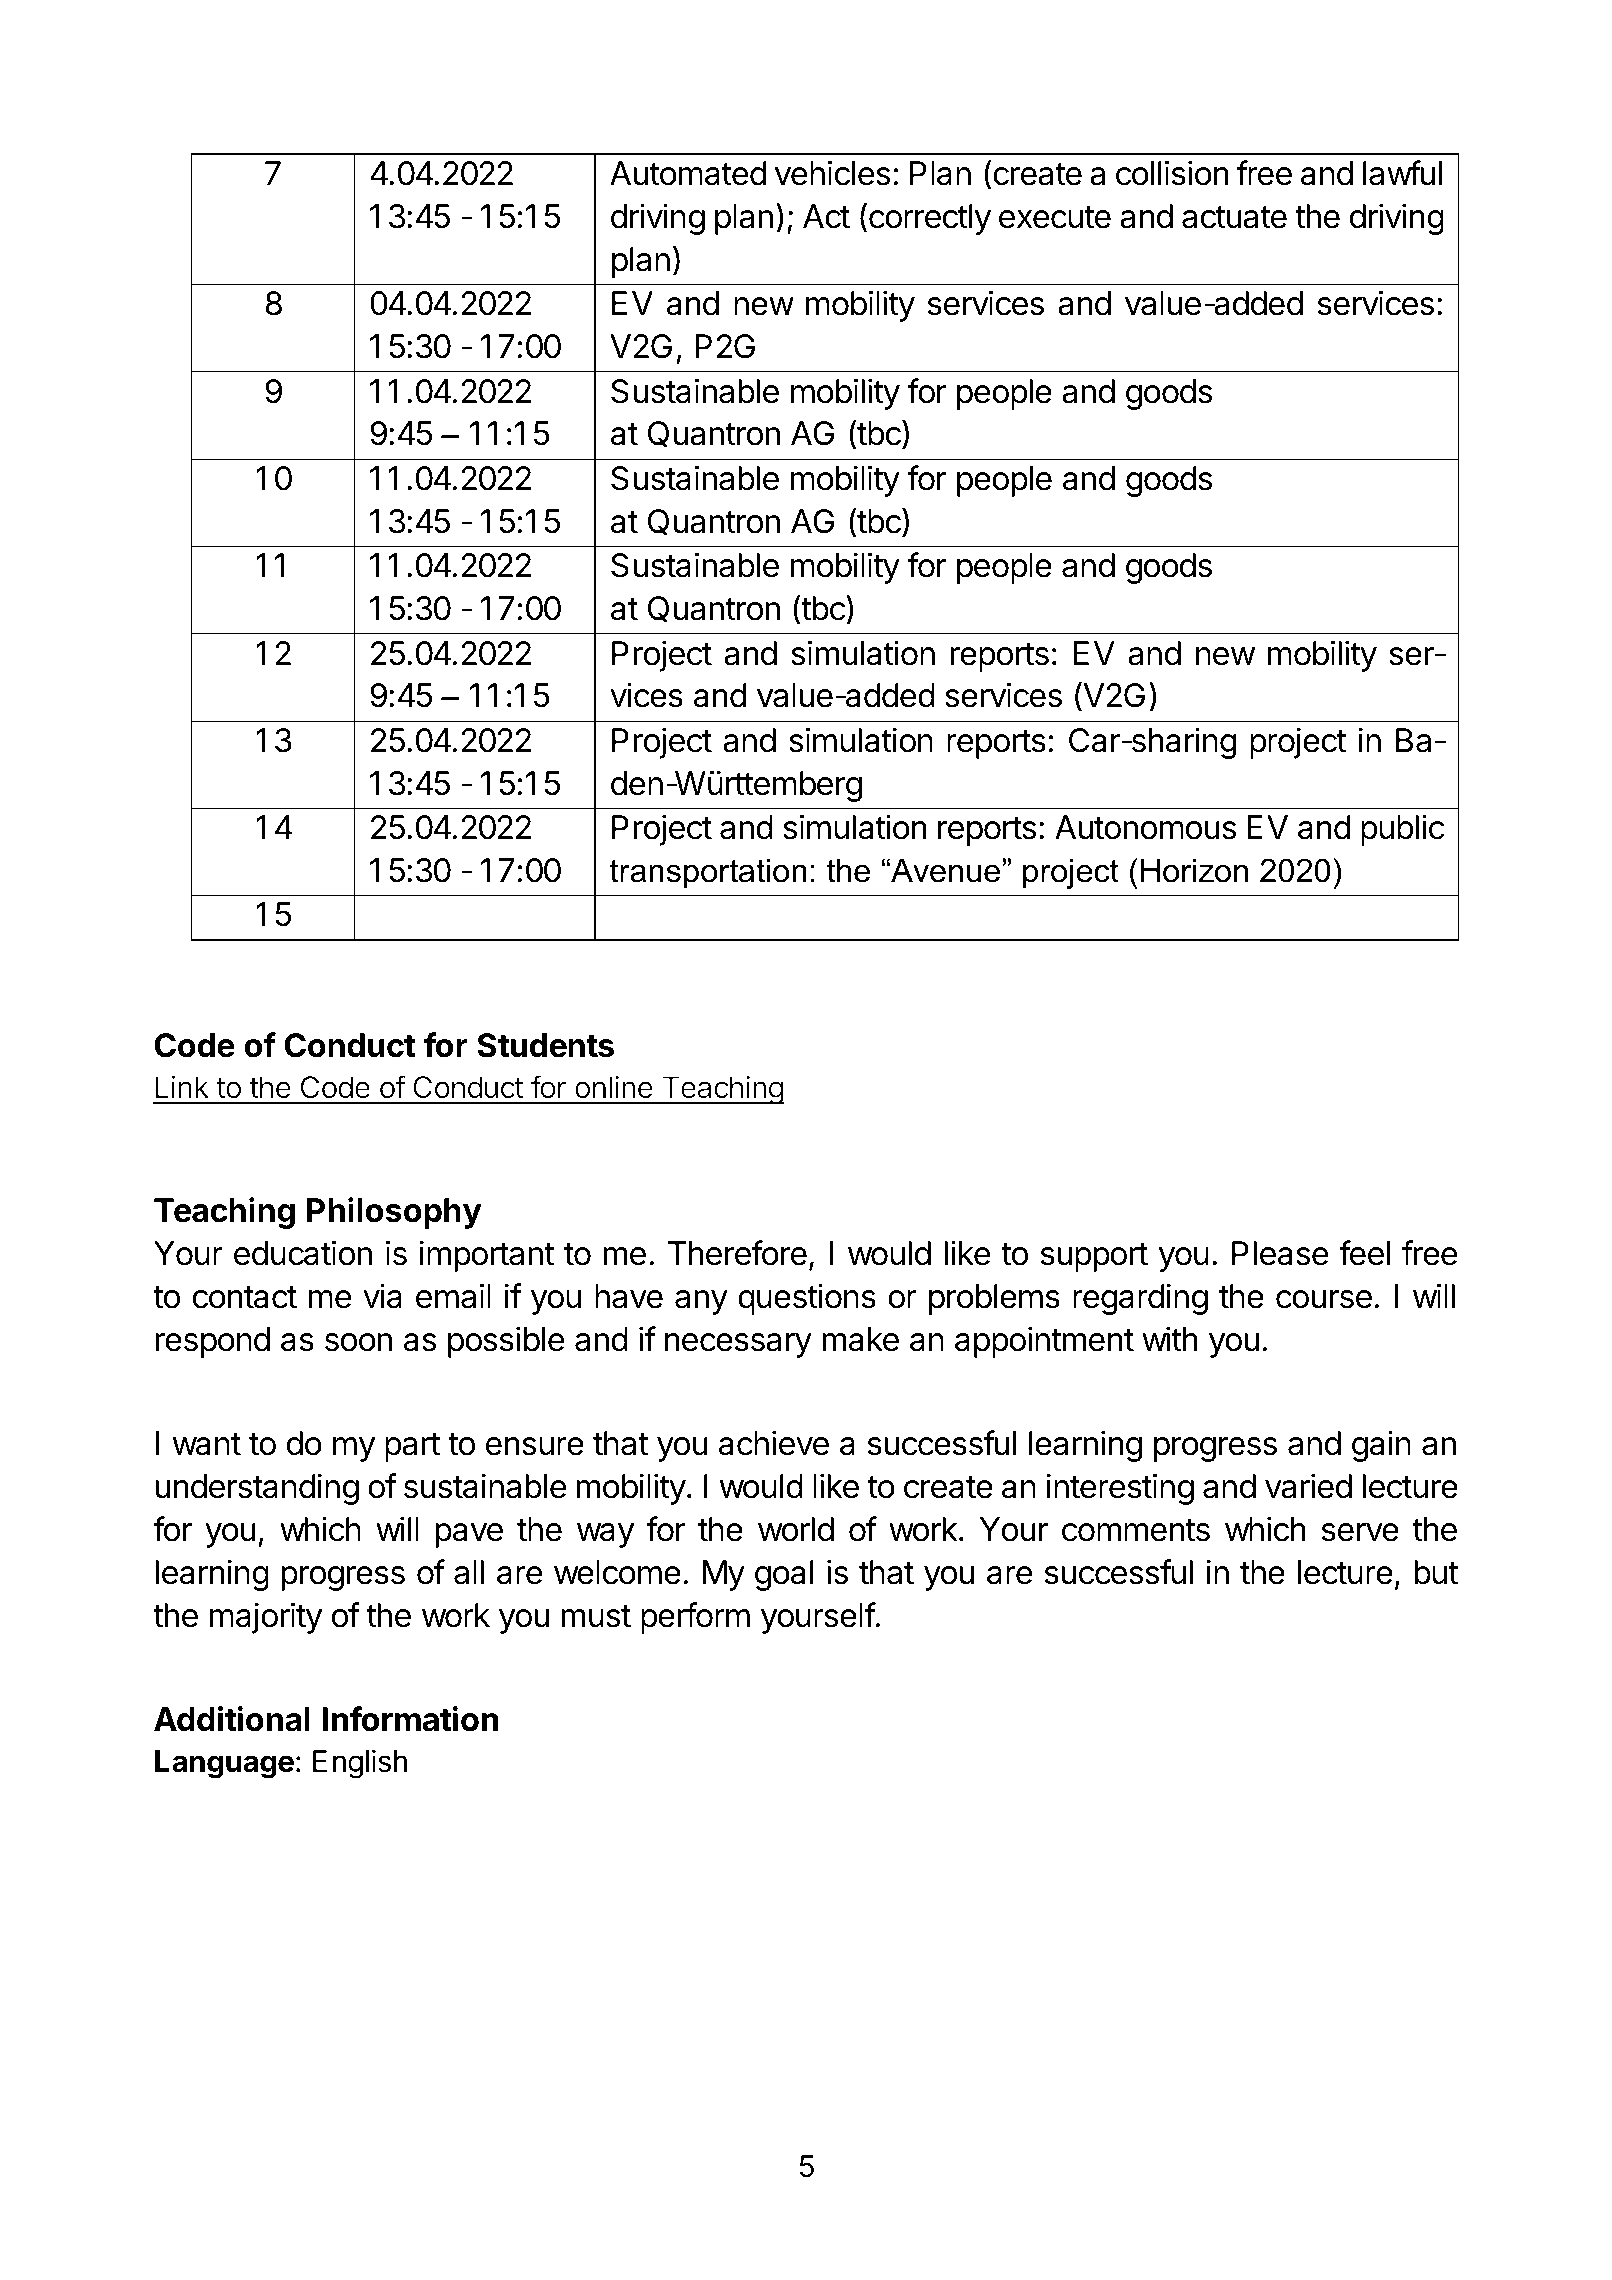  I want to click on Please, so click(1280, 1253).
